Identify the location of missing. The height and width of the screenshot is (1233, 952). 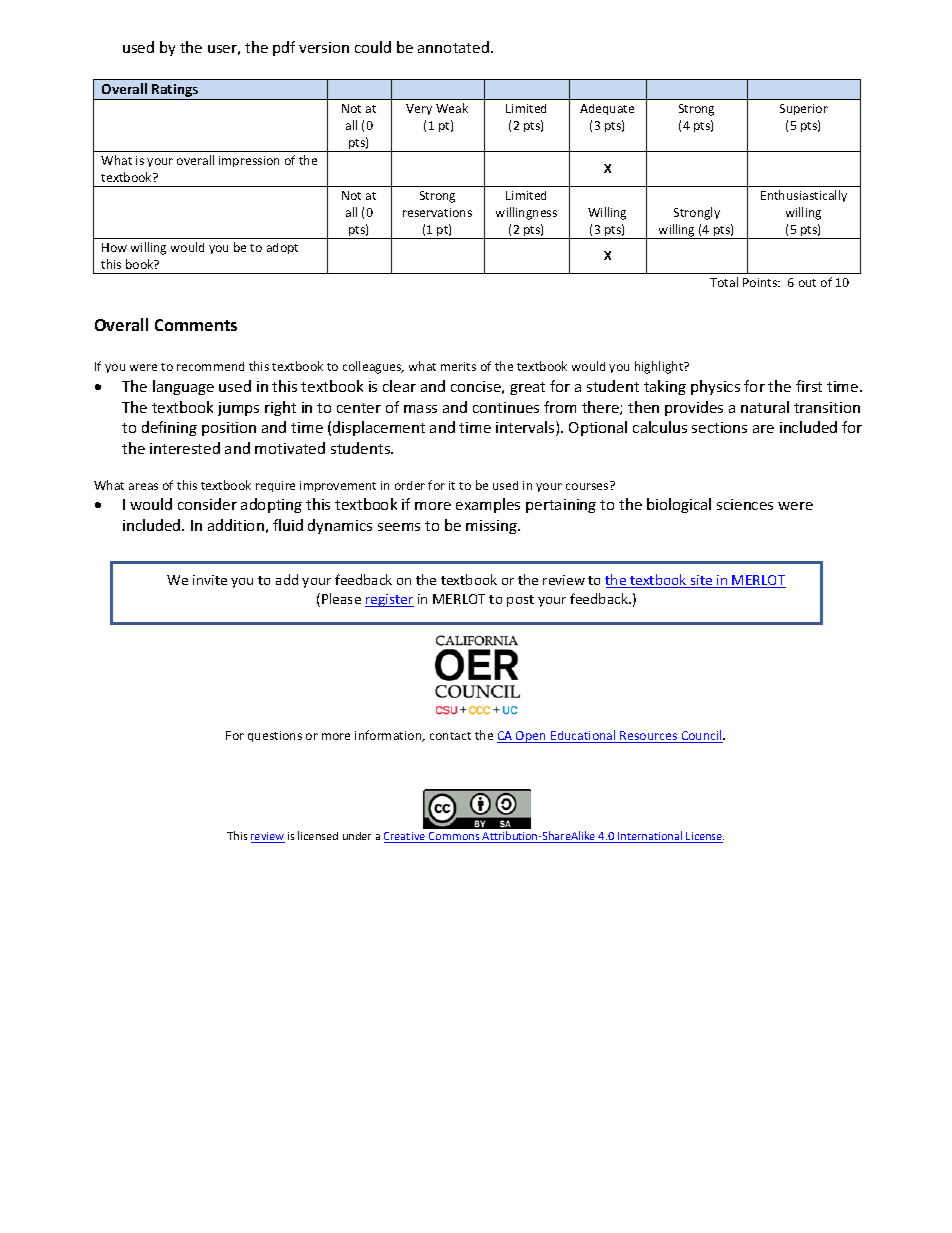
(492, 527).
